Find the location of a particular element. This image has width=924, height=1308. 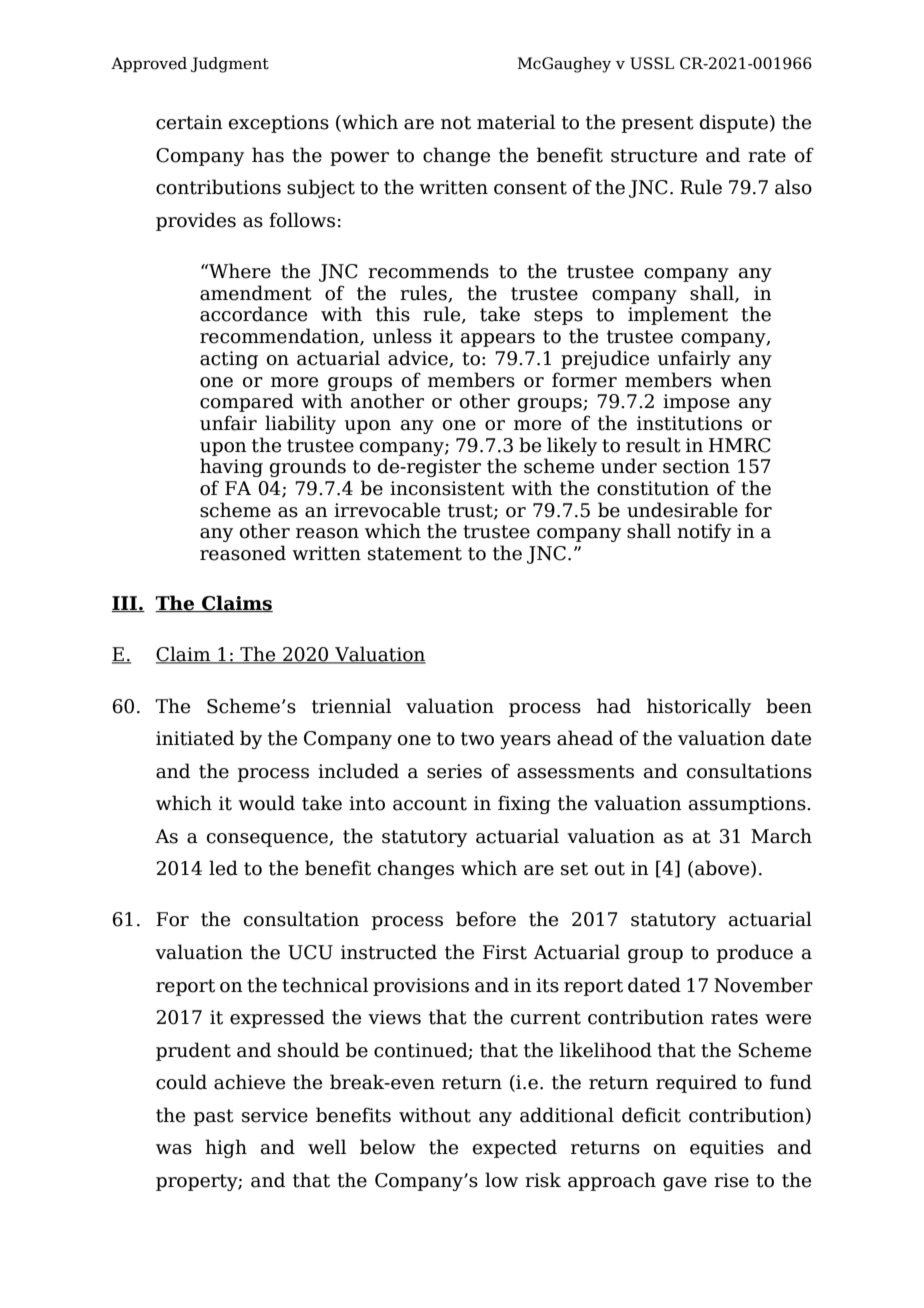

dispute is located at coordinates (734, 123).
